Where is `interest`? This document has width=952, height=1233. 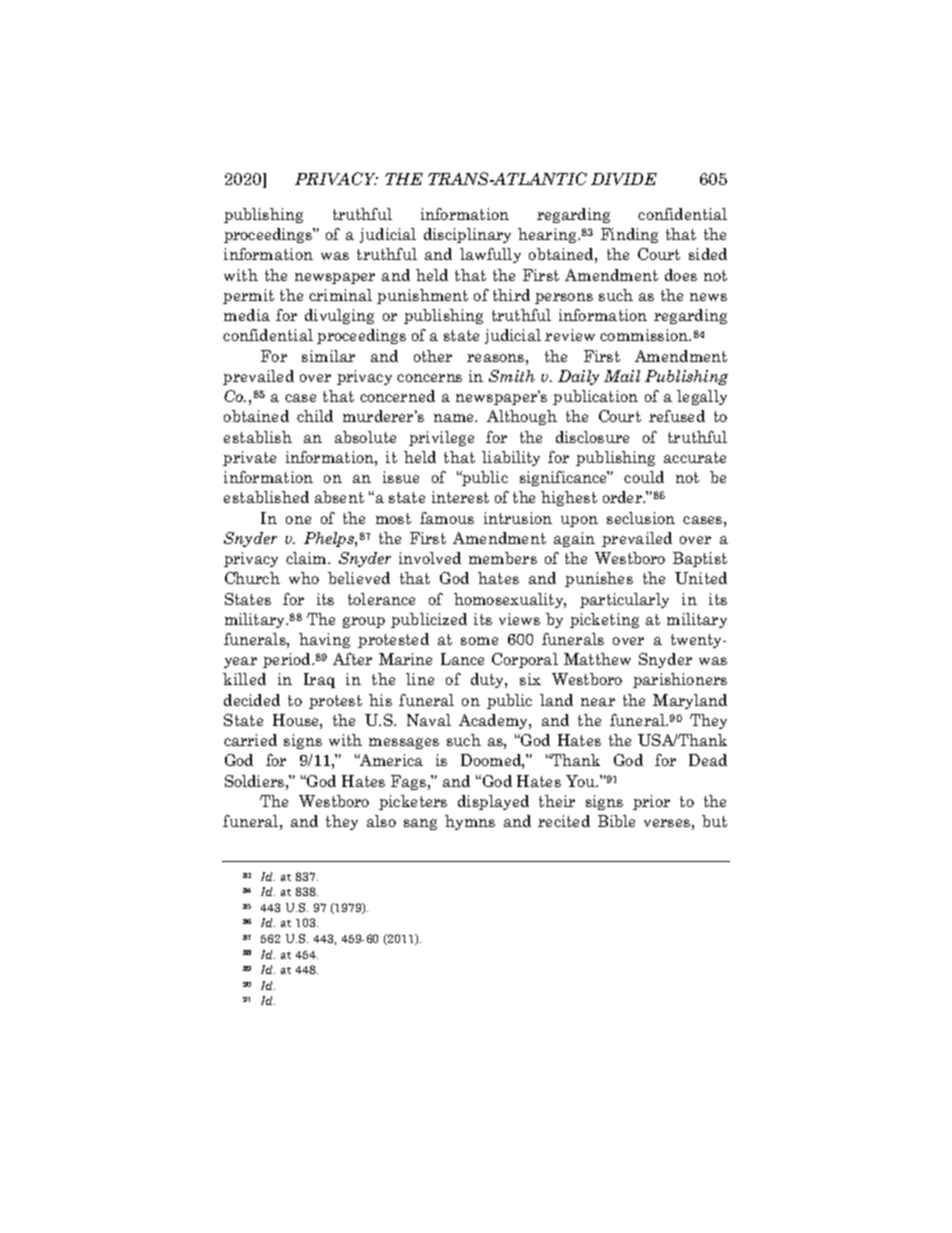
interest is located at coordinates (460, 497).
